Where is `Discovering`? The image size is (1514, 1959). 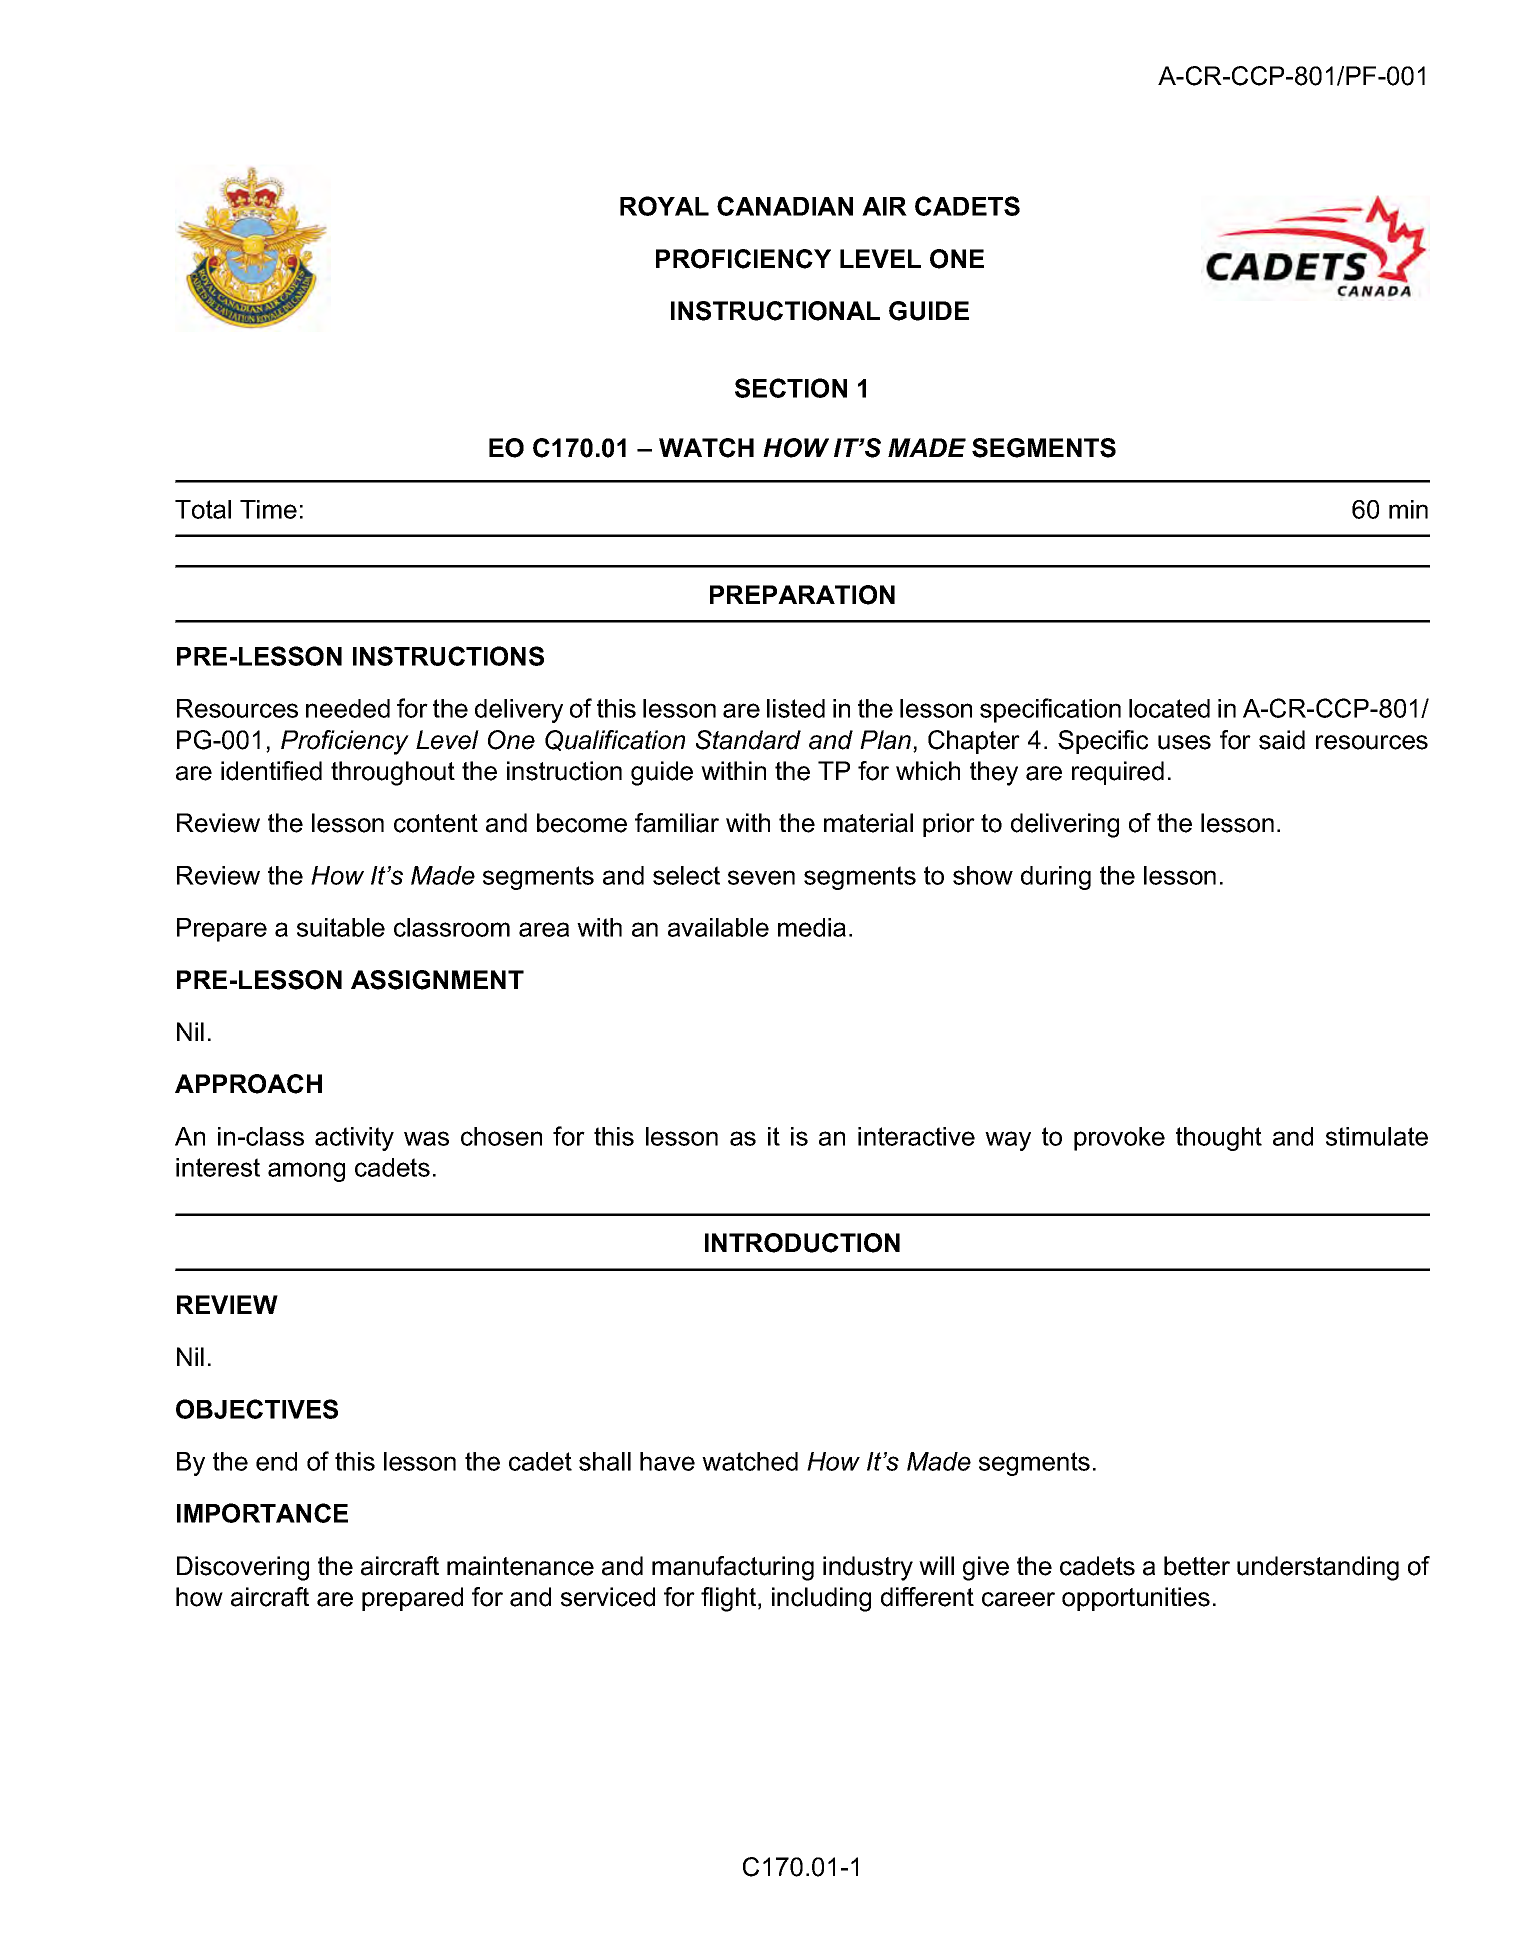
Discovering is located at coordinates (243, 1568).
